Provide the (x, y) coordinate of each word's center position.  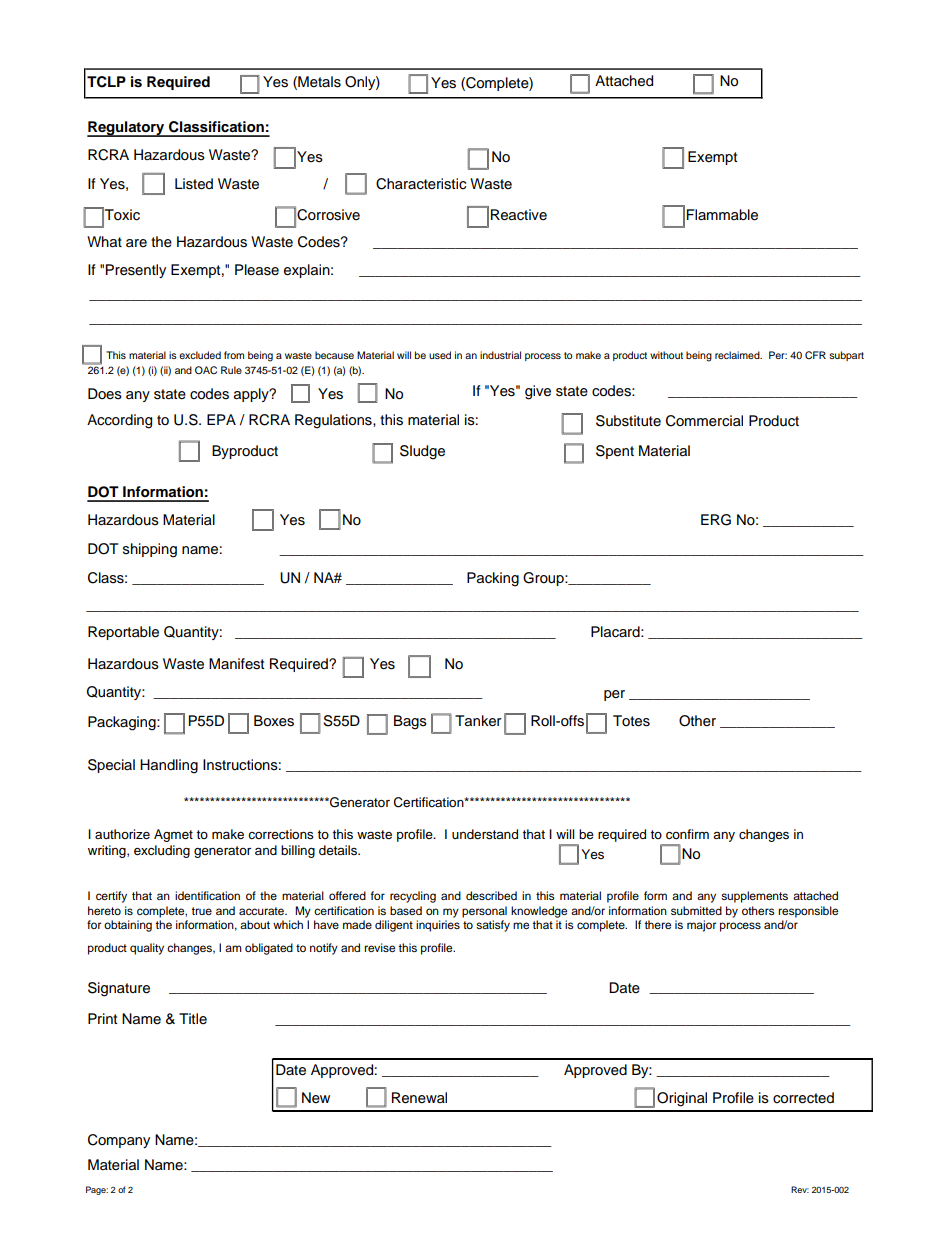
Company (119, 1141)
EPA (221, 419)
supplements (754, 897)
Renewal (419, 1098)
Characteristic (421, 184)
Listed (194, 184)
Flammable (722, 215)
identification (207, 895)
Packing (493, 579)
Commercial (704, 421)
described (491, 895)
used (440, 355)
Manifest (236, 664)
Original (682, 1099)
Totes (631, 721)
